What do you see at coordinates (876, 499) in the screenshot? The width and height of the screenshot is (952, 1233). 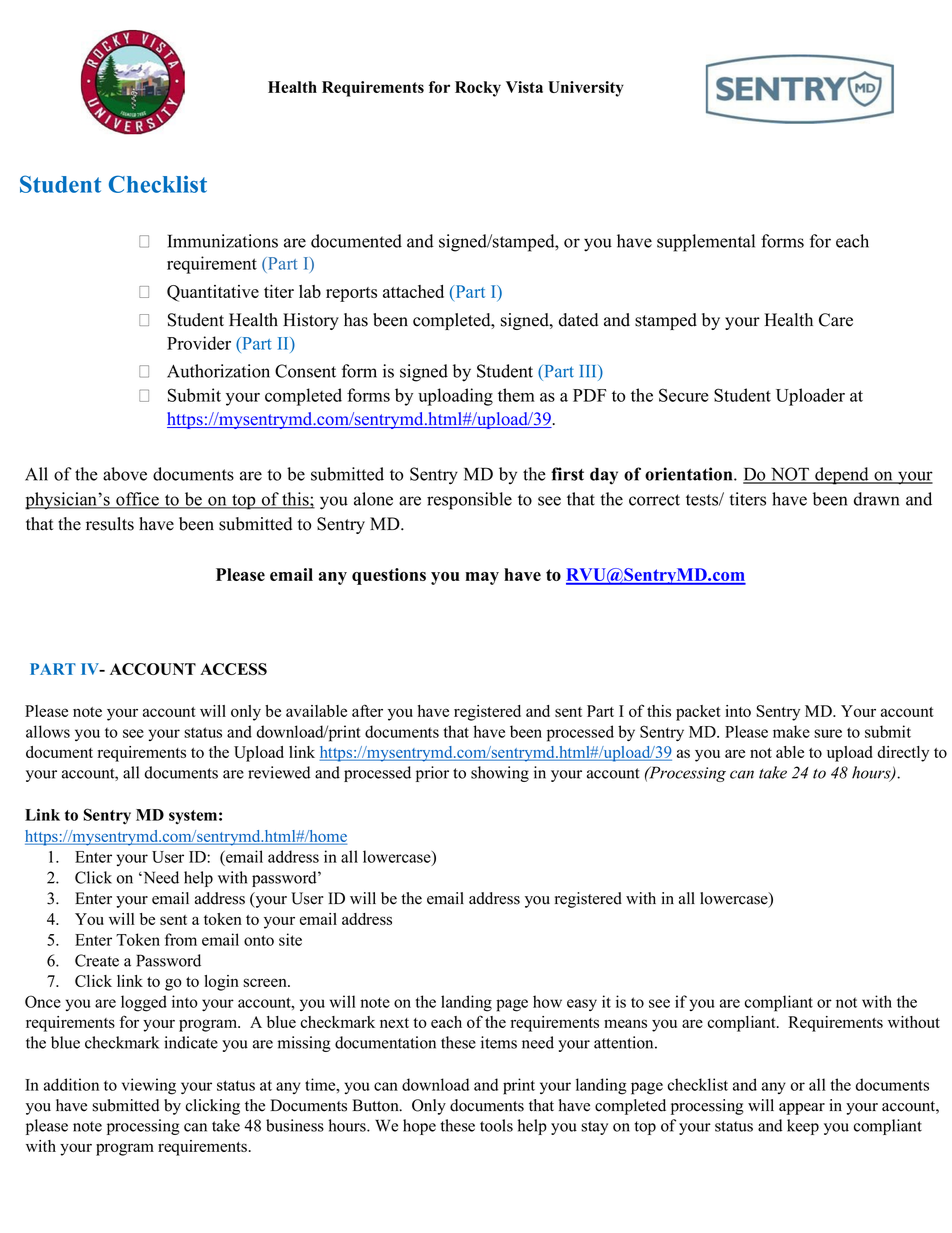 I see `drawn` at bounding box center [876, 499].
